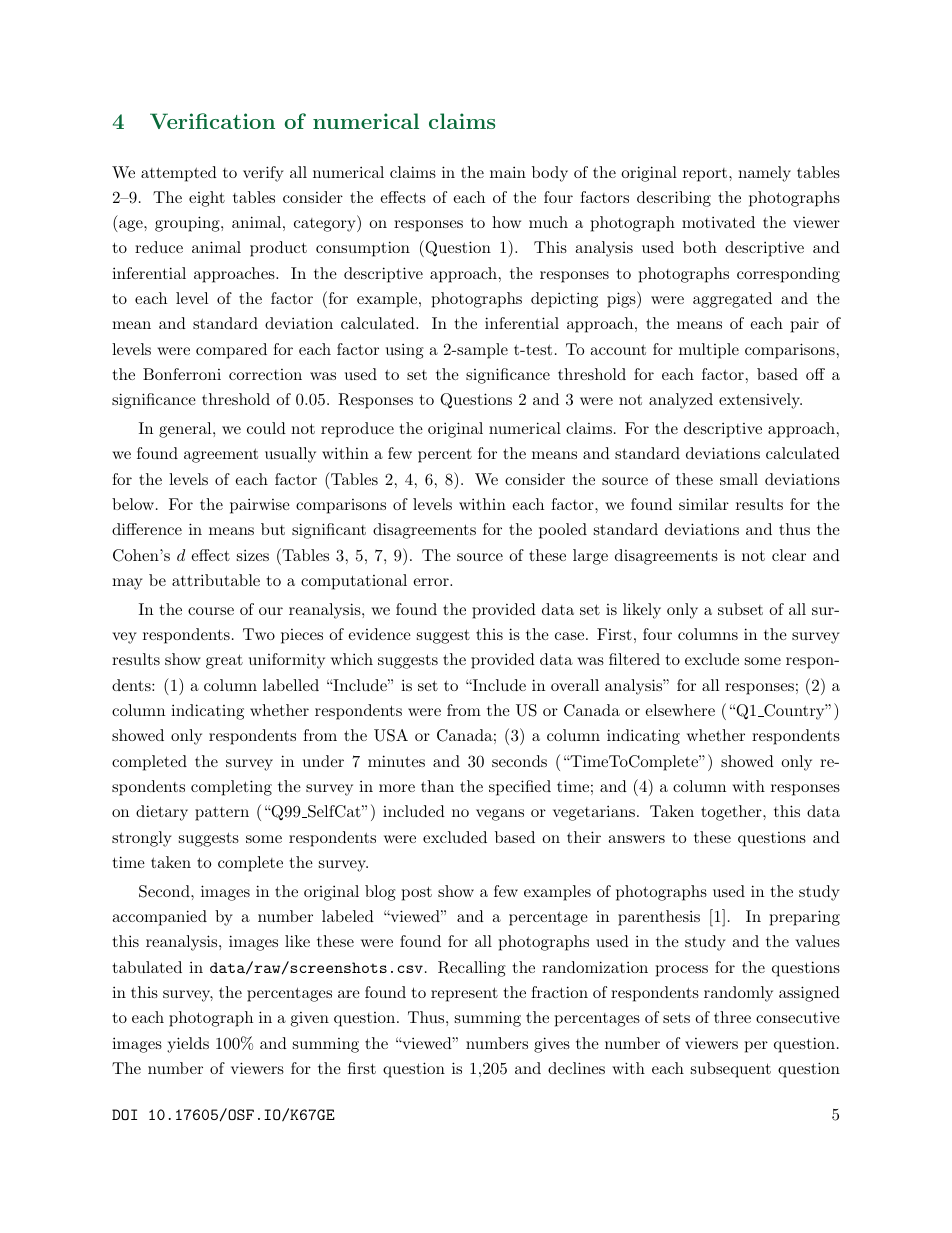 The image size is (952, 1233). Describe the element at coordinates (188, 1045) in the document. I see `yields` at that location.
